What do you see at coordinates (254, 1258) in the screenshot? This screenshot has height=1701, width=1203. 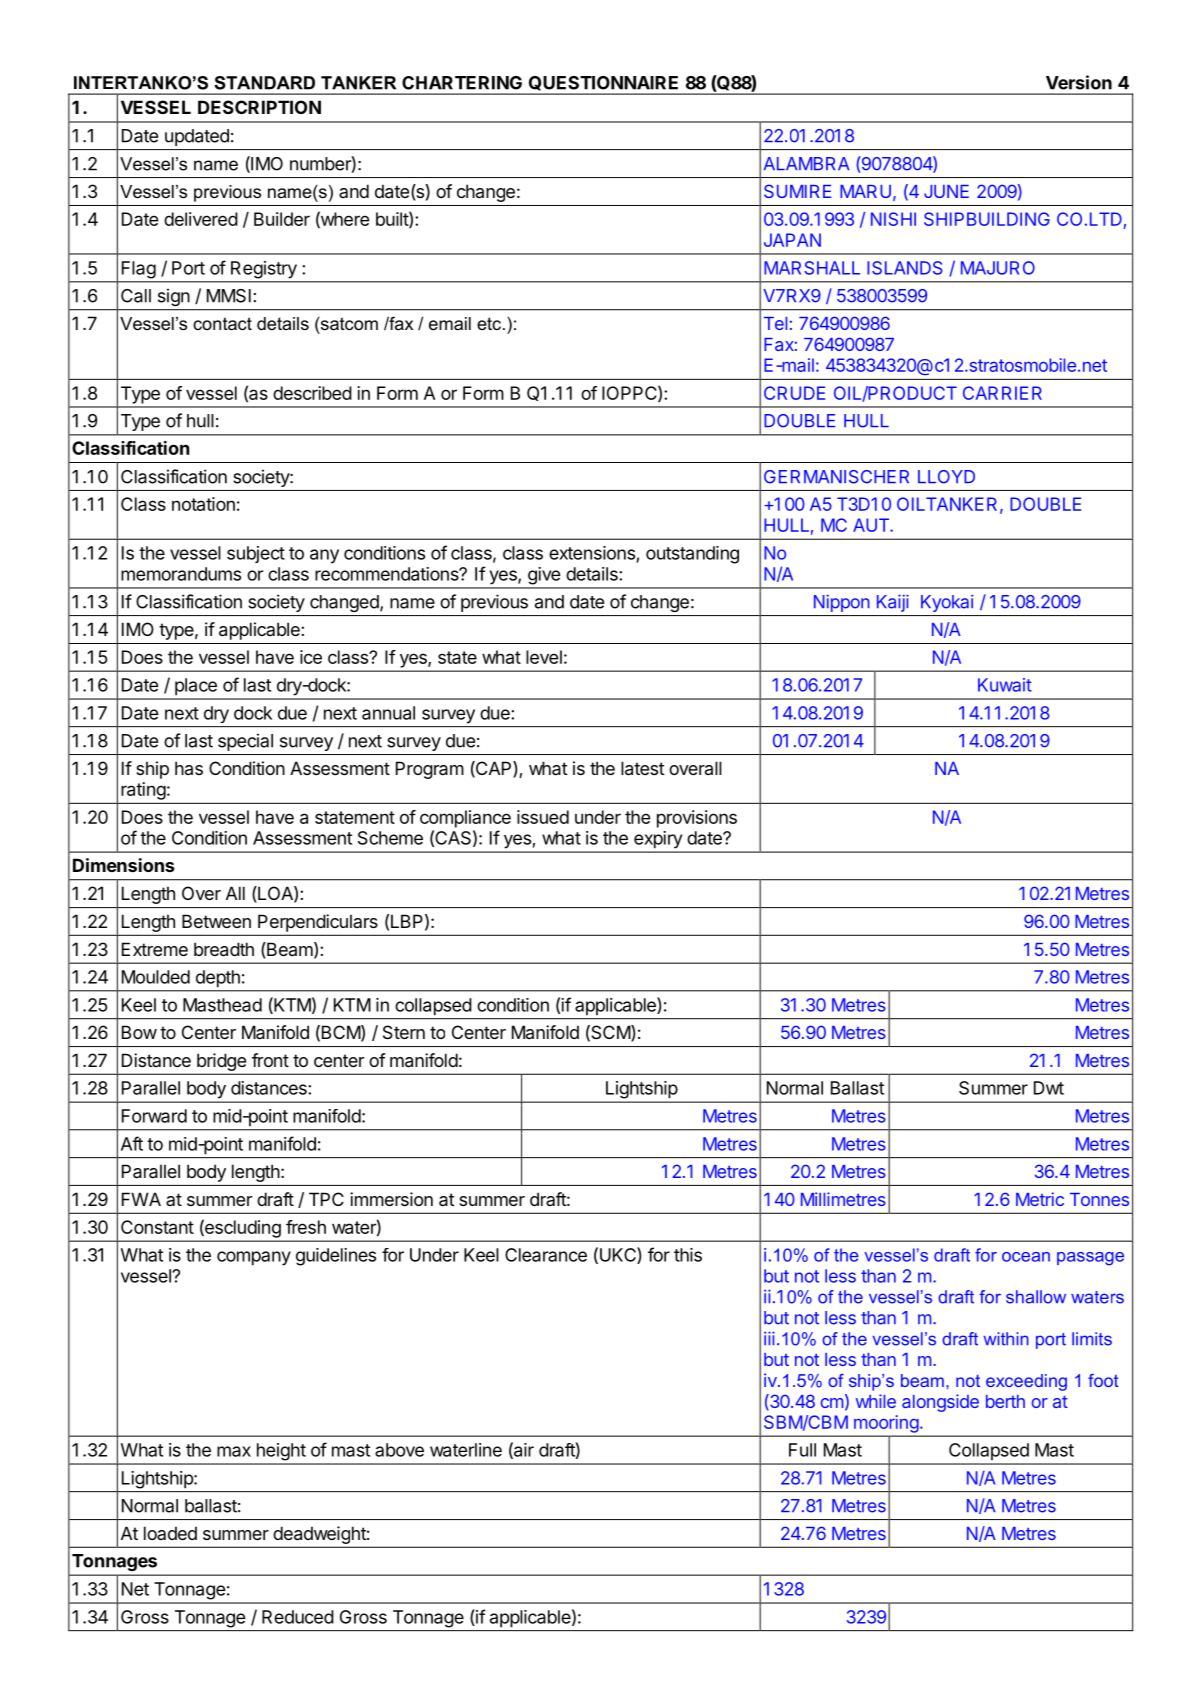 I see `company` at bounding box center [254, 1258].
